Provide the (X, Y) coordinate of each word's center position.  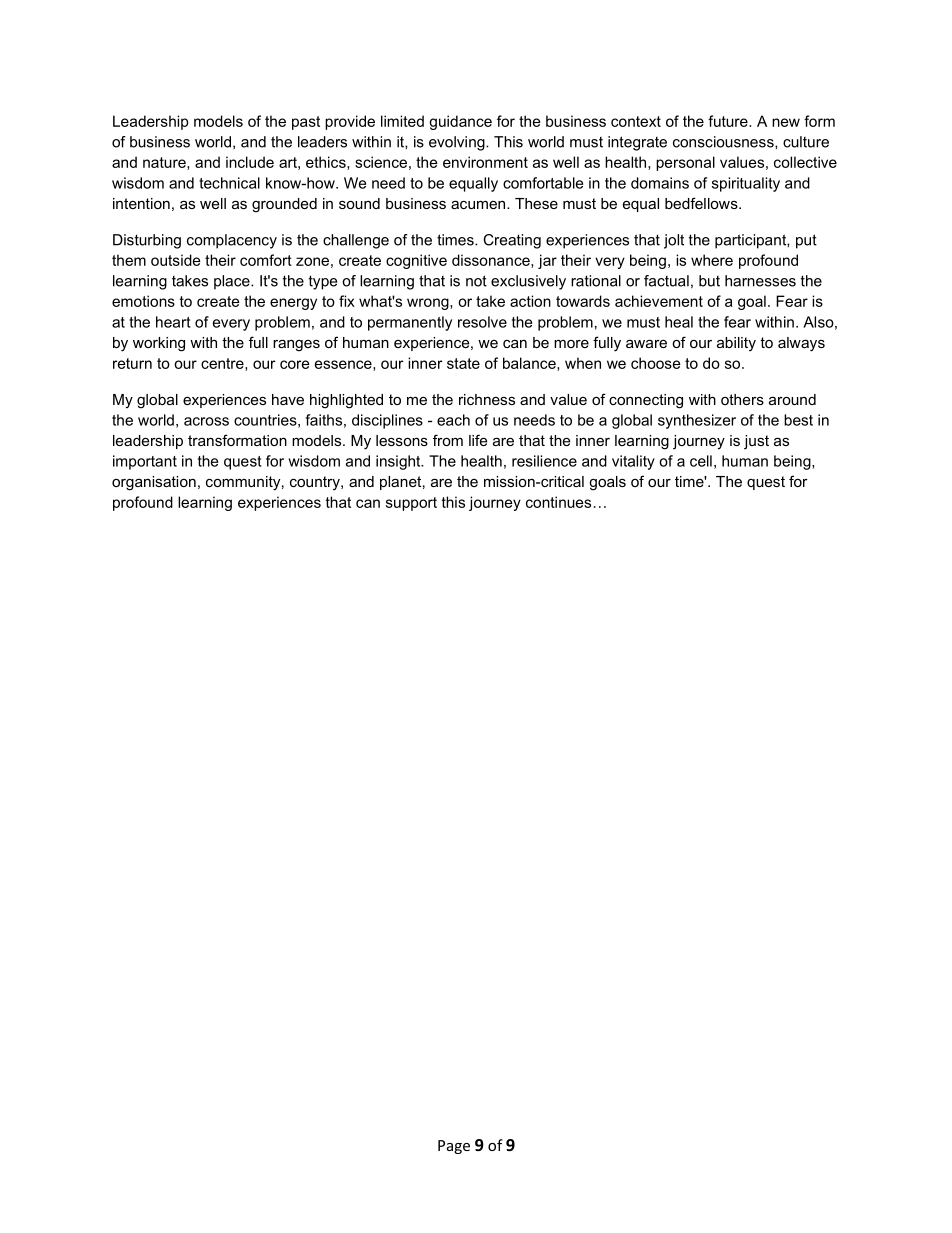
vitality (633, 462)
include (250, 162)
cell (701, 461)
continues (558, 502)
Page (454, 1147)
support (411, 504)
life (478, 440)
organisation (154, 483)
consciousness (724, 142)
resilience (544, 461)
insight (399, 462)
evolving (458, 143)
